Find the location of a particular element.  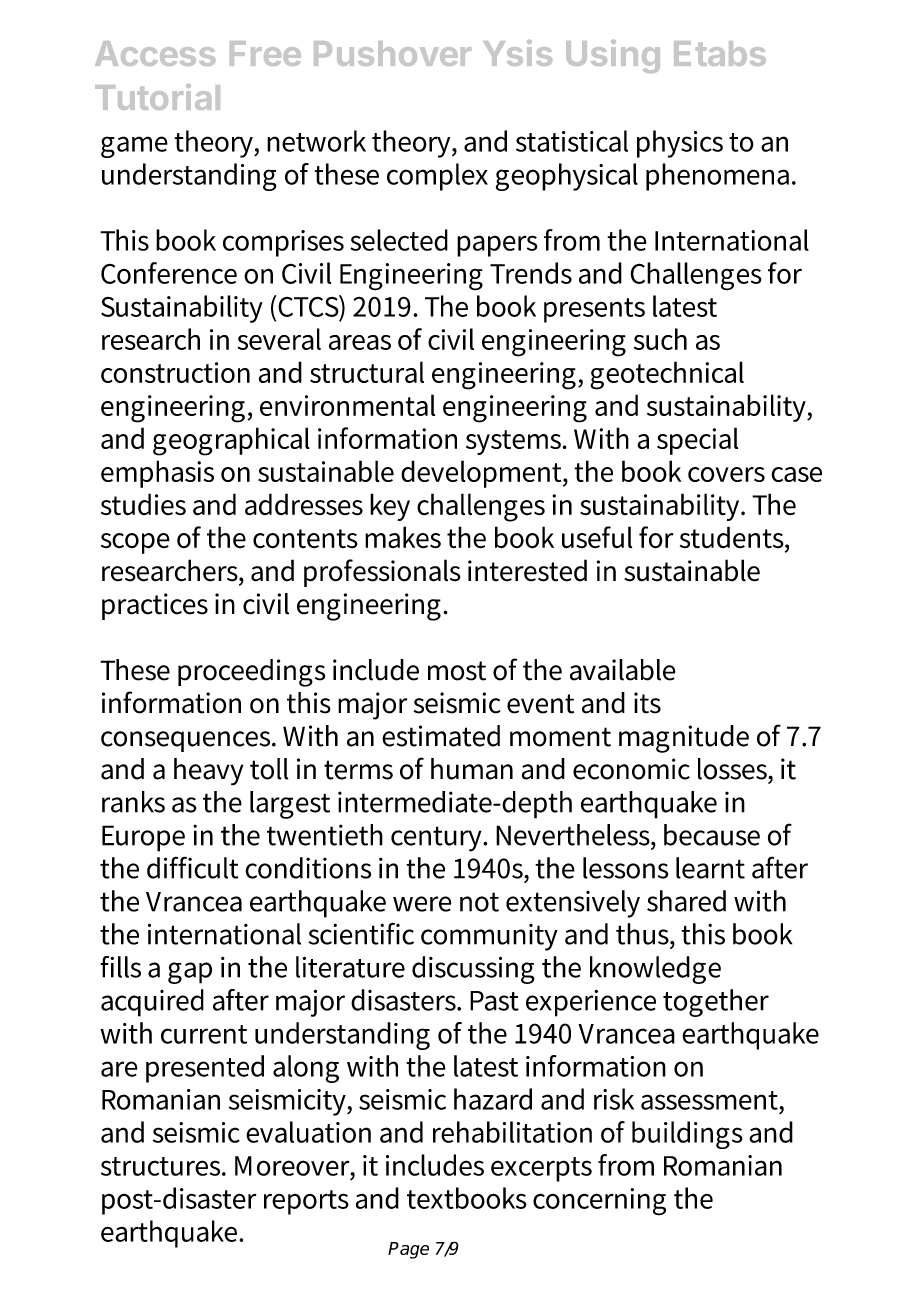

shared is located at coordinates (686, 901).
